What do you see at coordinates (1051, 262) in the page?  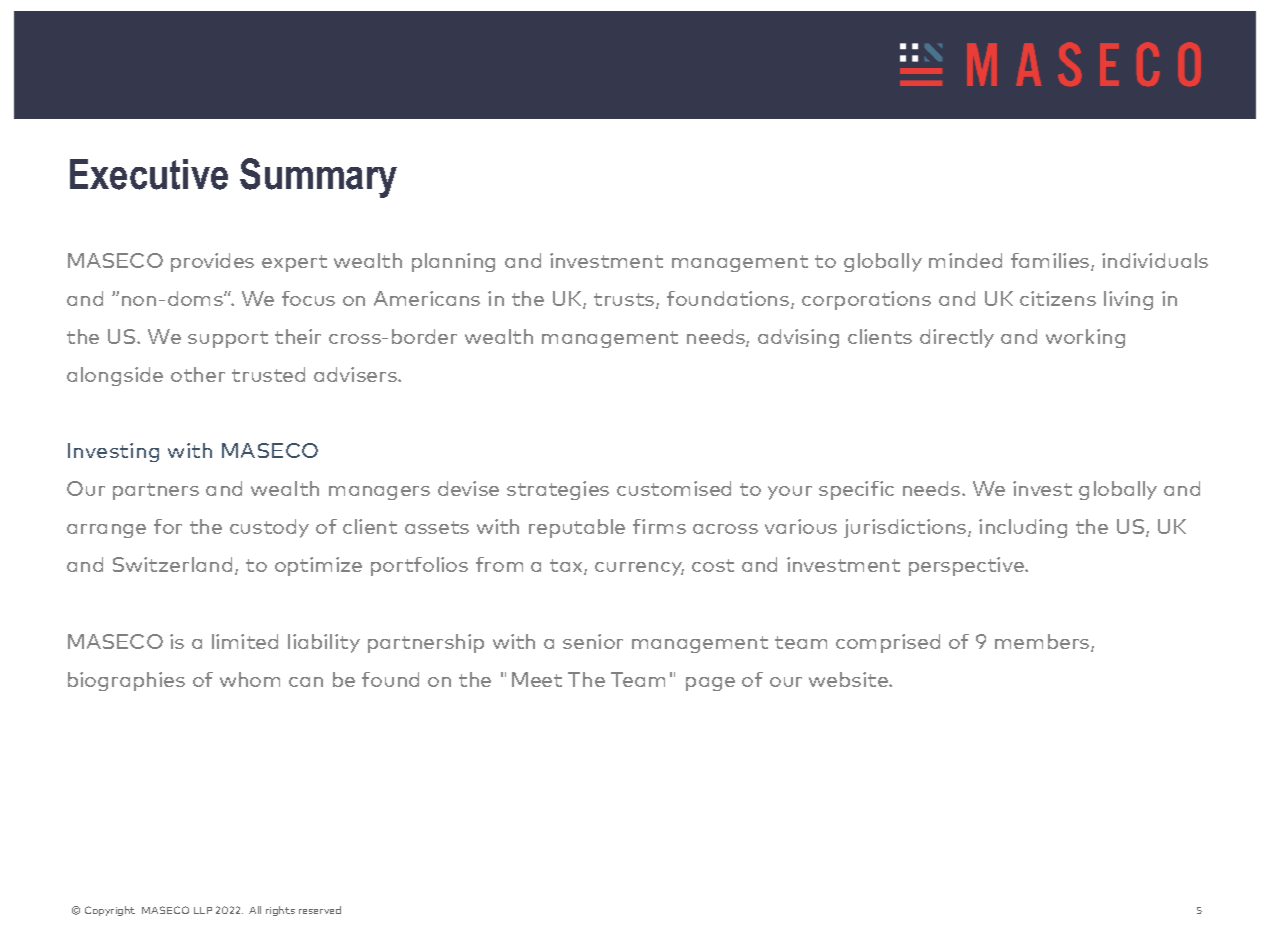 I see `families` at bounding box center [1051, 262].
